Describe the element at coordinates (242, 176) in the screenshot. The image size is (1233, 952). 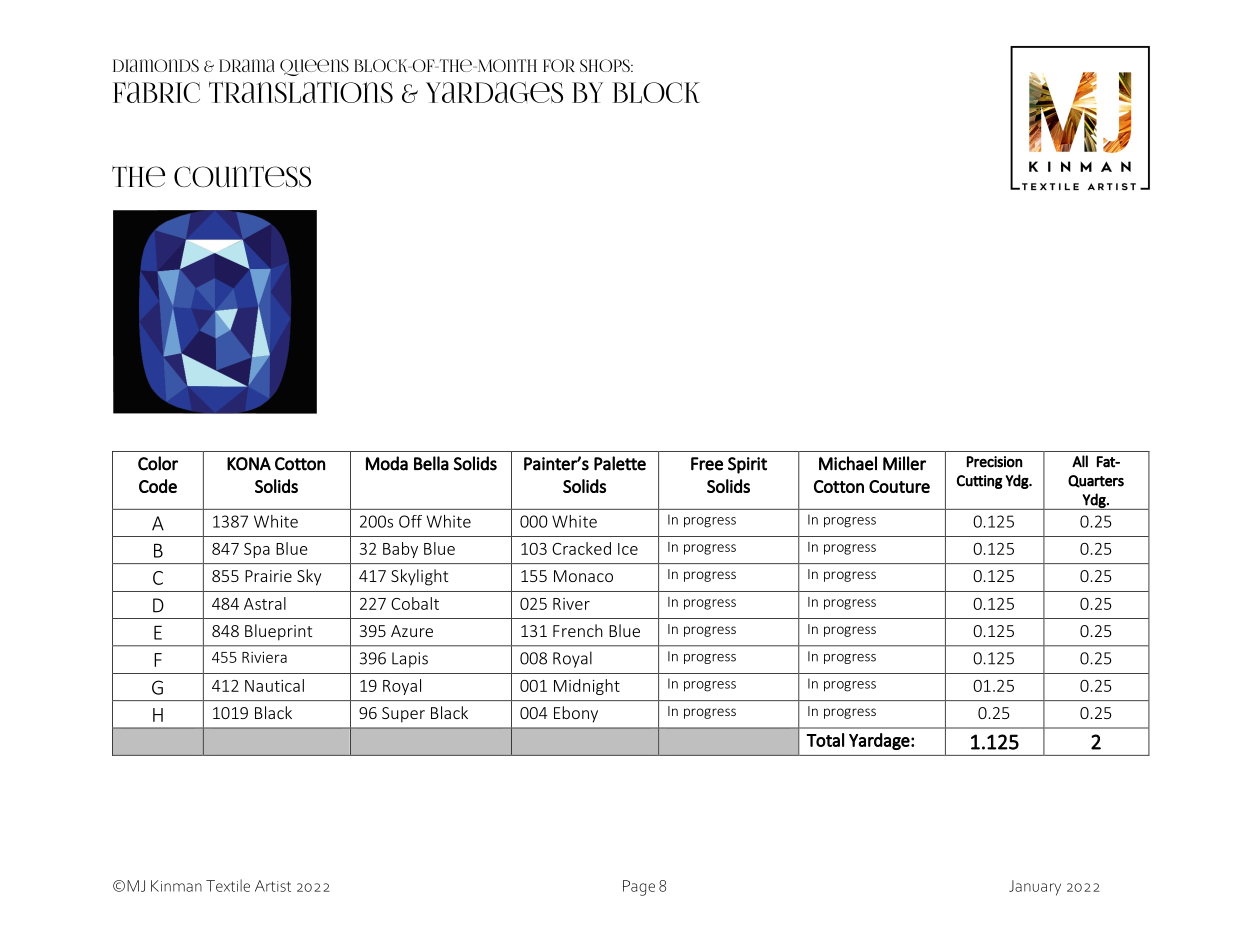
I see `Countess` at that location.
